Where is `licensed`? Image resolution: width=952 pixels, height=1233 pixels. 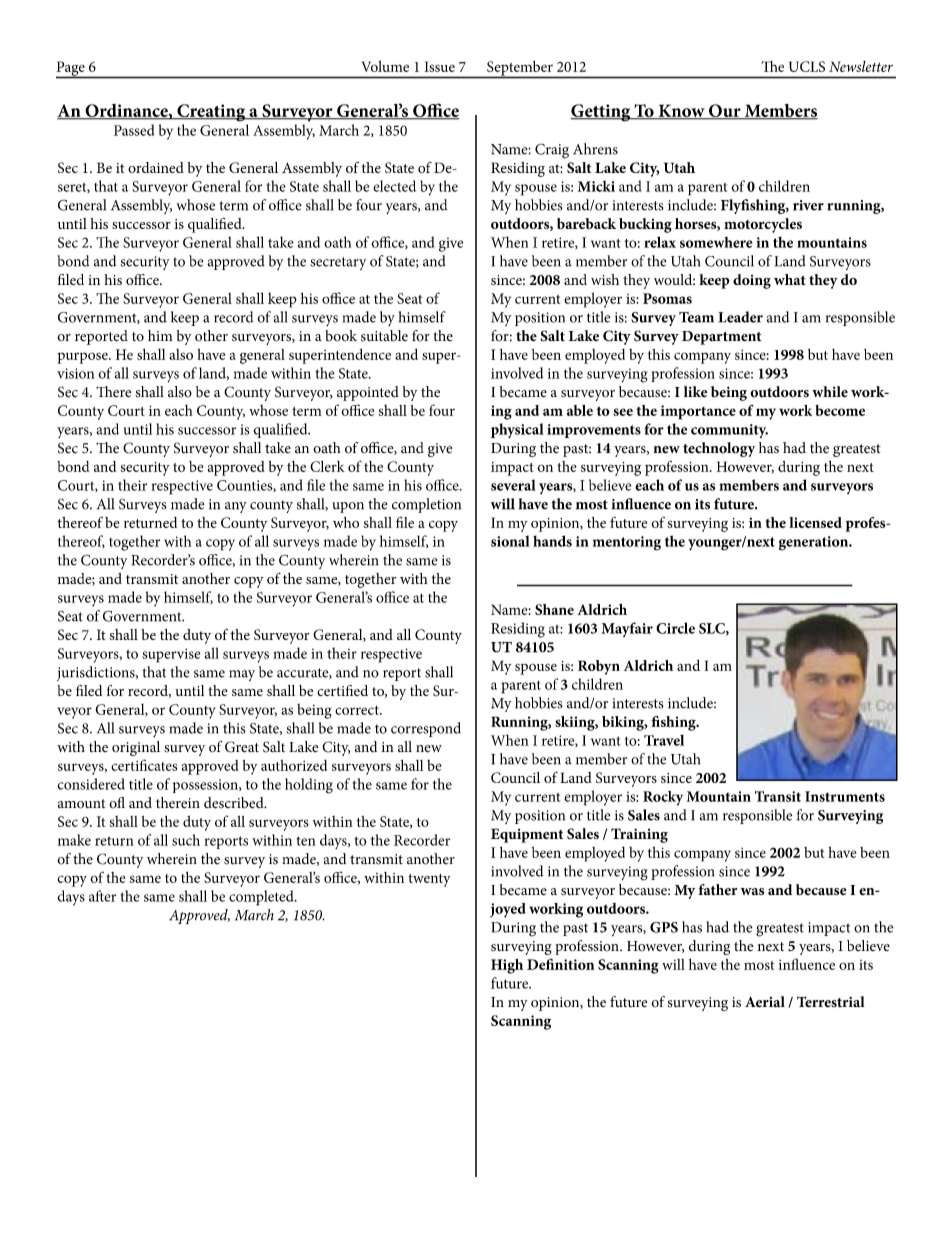
licensed is located at coordinates (815, 522).
